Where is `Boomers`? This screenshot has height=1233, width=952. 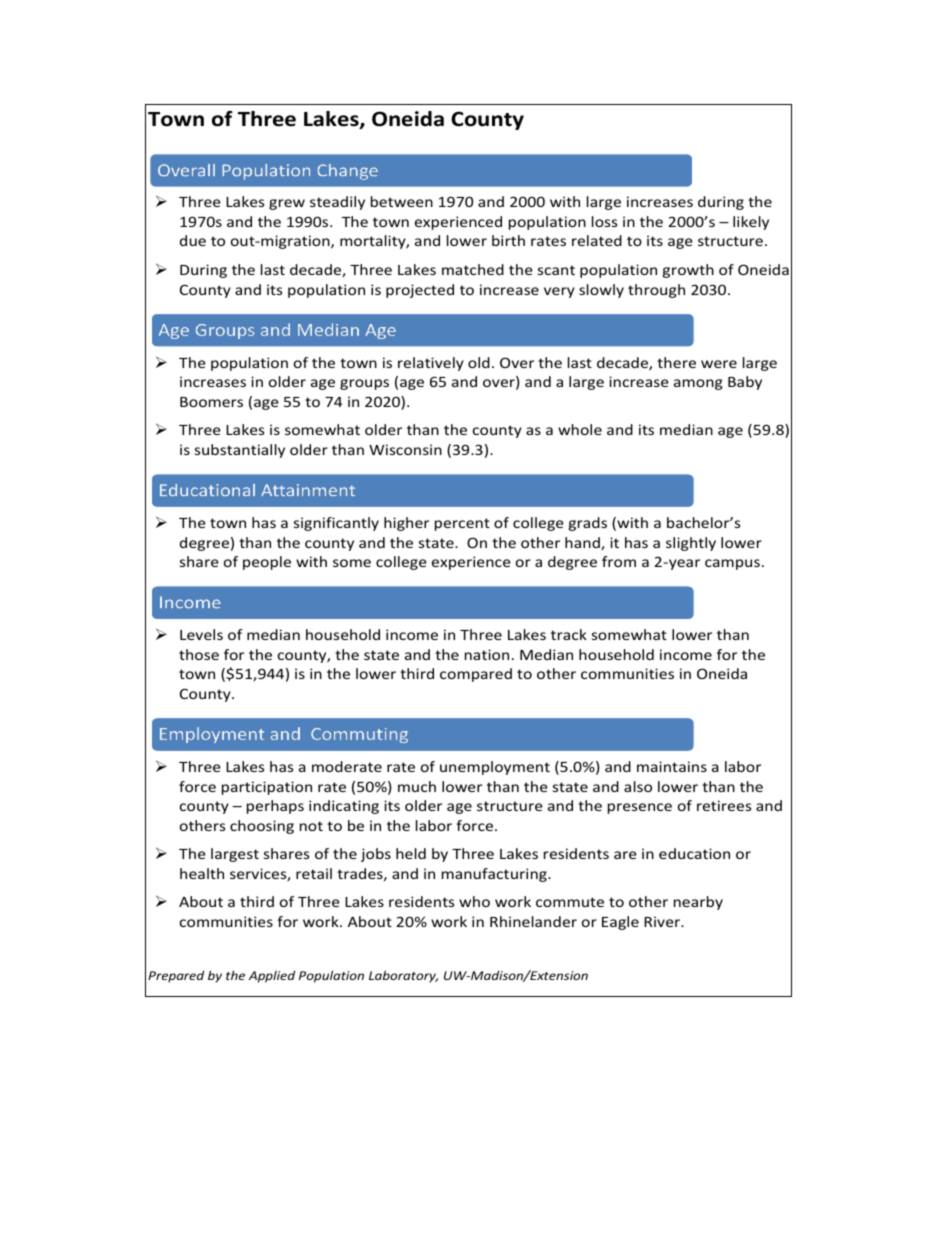
Boomers is located at coordinates (211, 402).
